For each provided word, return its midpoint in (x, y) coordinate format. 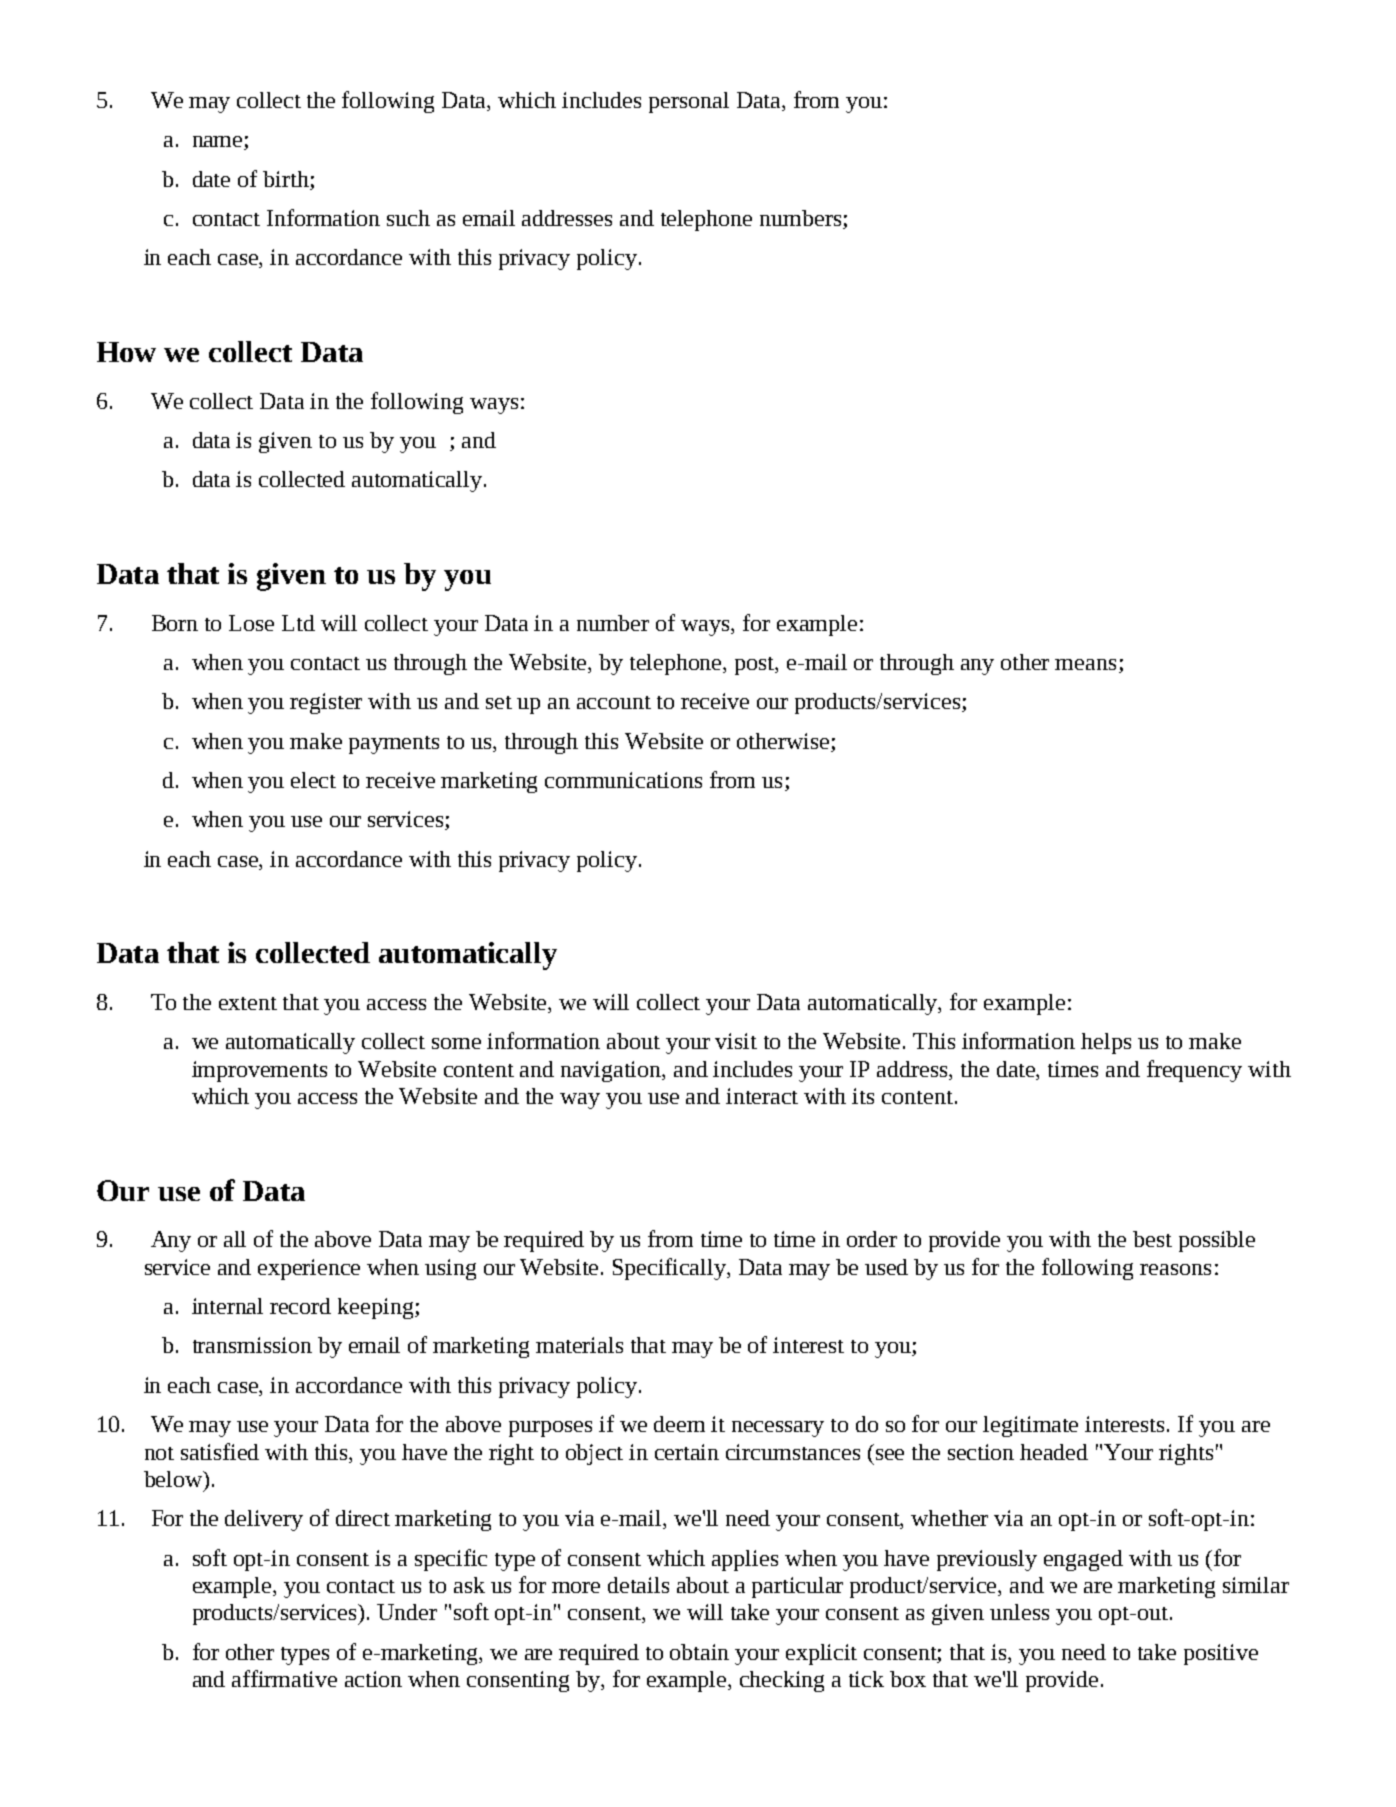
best (1152, 1239)
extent (248, 1003)
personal (689, 102)
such (408, 218)
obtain (699, 1652)
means (1085, 664)
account (614, 702)
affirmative (284, 1678)
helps (1106, 1043)
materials (579, 1345)
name (219, 143)
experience (309, 1269)
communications (623, 780)
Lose (251, 623)
